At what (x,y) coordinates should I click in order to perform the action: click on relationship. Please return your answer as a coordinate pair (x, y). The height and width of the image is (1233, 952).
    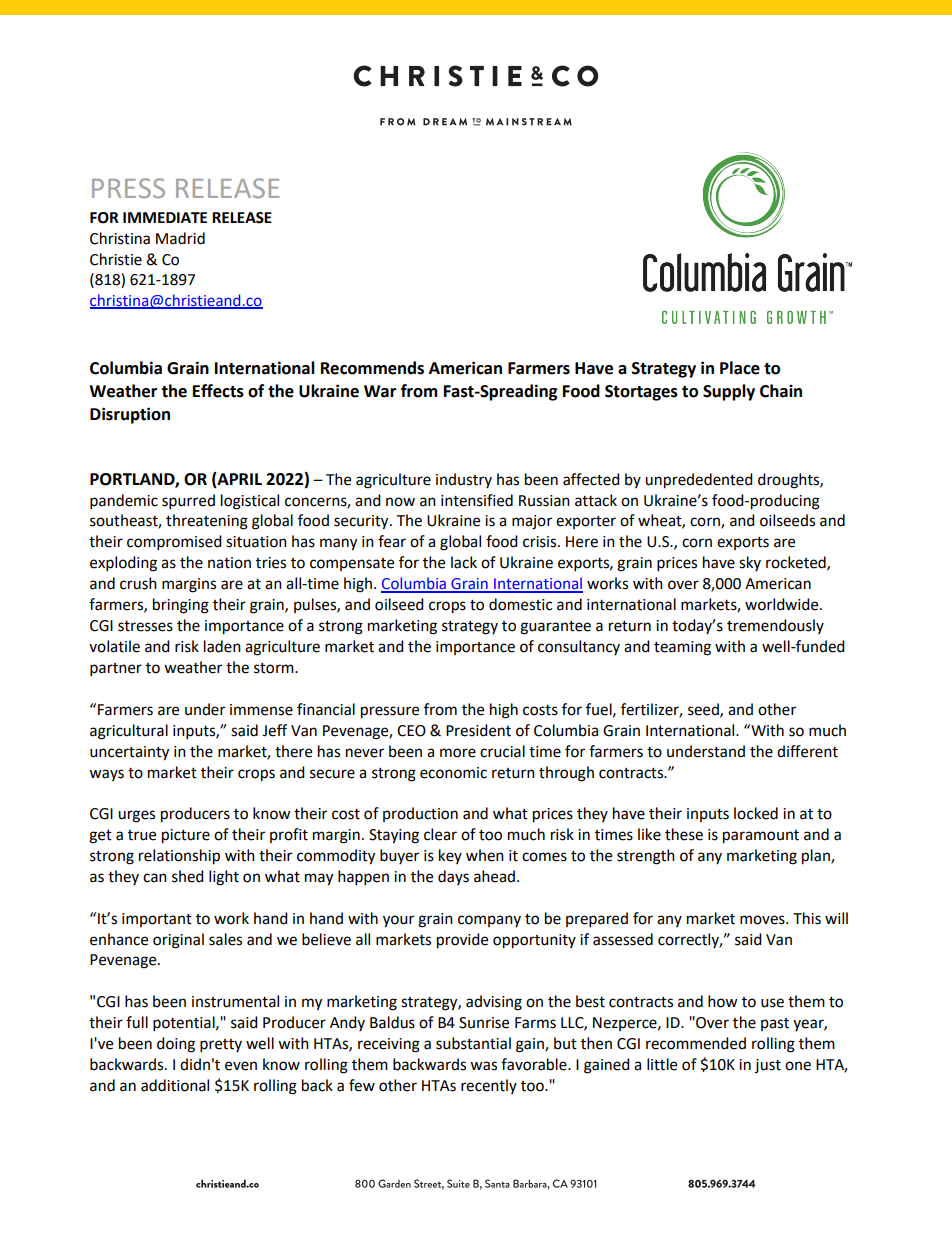
    Looking at the image, I should click on (179, 857).
